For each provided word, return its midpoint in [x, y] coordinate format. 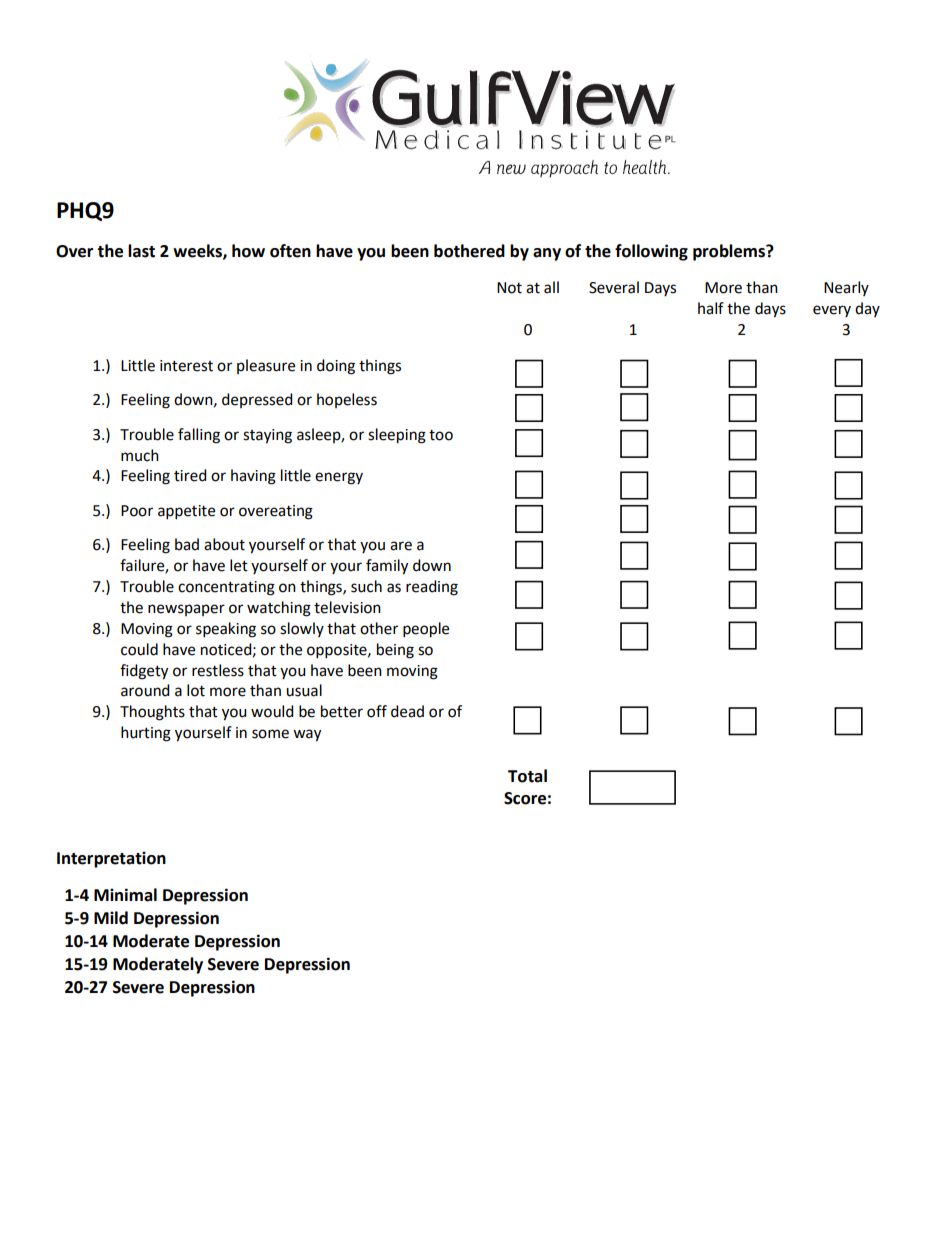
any [547, 254]
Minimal [125, 895]
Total [527, 776]
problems [730, 252]
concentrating [226, 588]
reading [432, 588]
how [248, 251]
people [426, 630]
